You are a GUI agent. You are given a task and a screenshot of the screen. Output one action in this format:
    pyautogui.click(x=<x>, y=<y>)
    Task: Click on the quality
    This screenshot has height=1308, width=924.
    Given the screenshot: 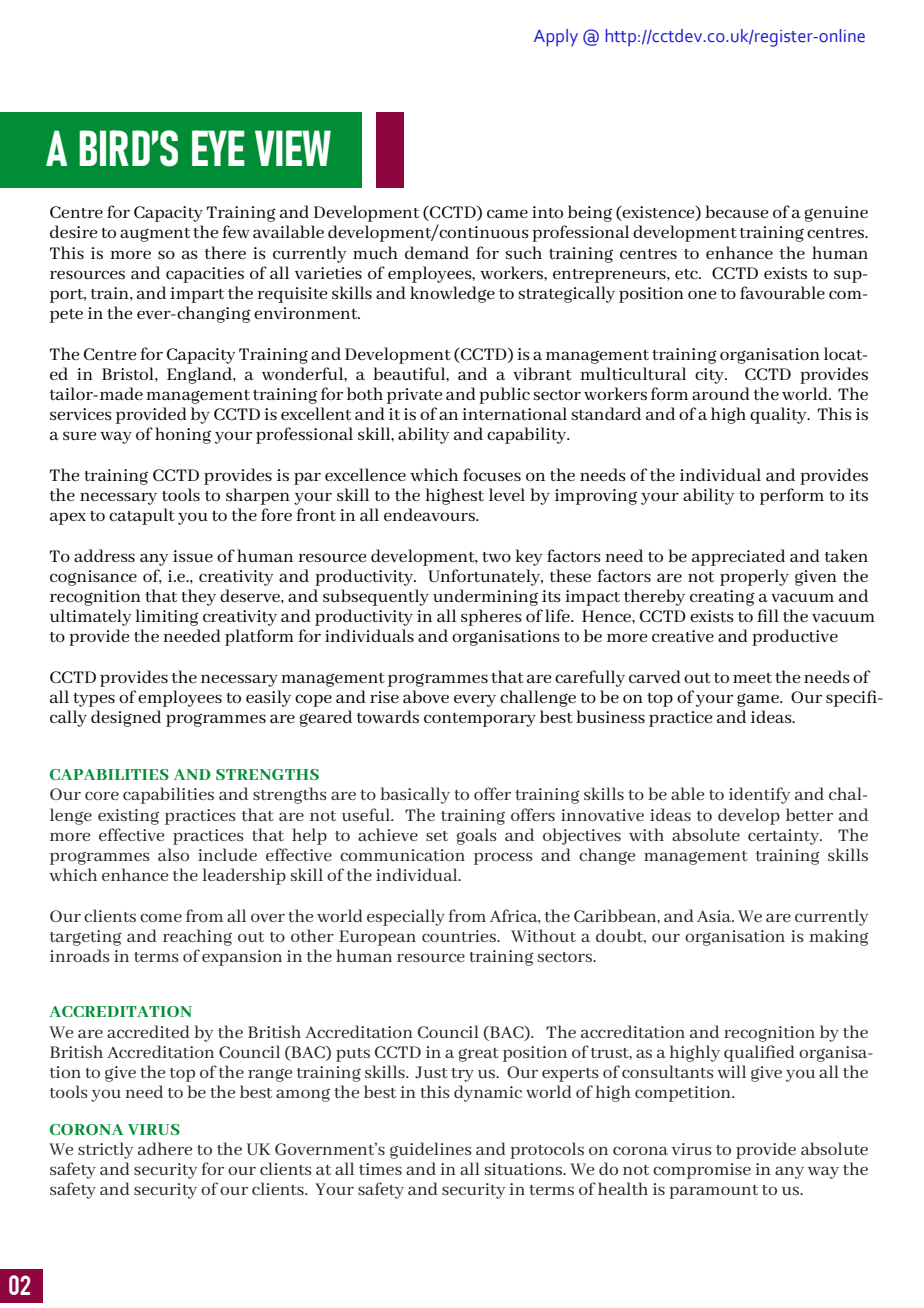 What is the action you would take?
    pyautogui.click(x=779, y=415)
